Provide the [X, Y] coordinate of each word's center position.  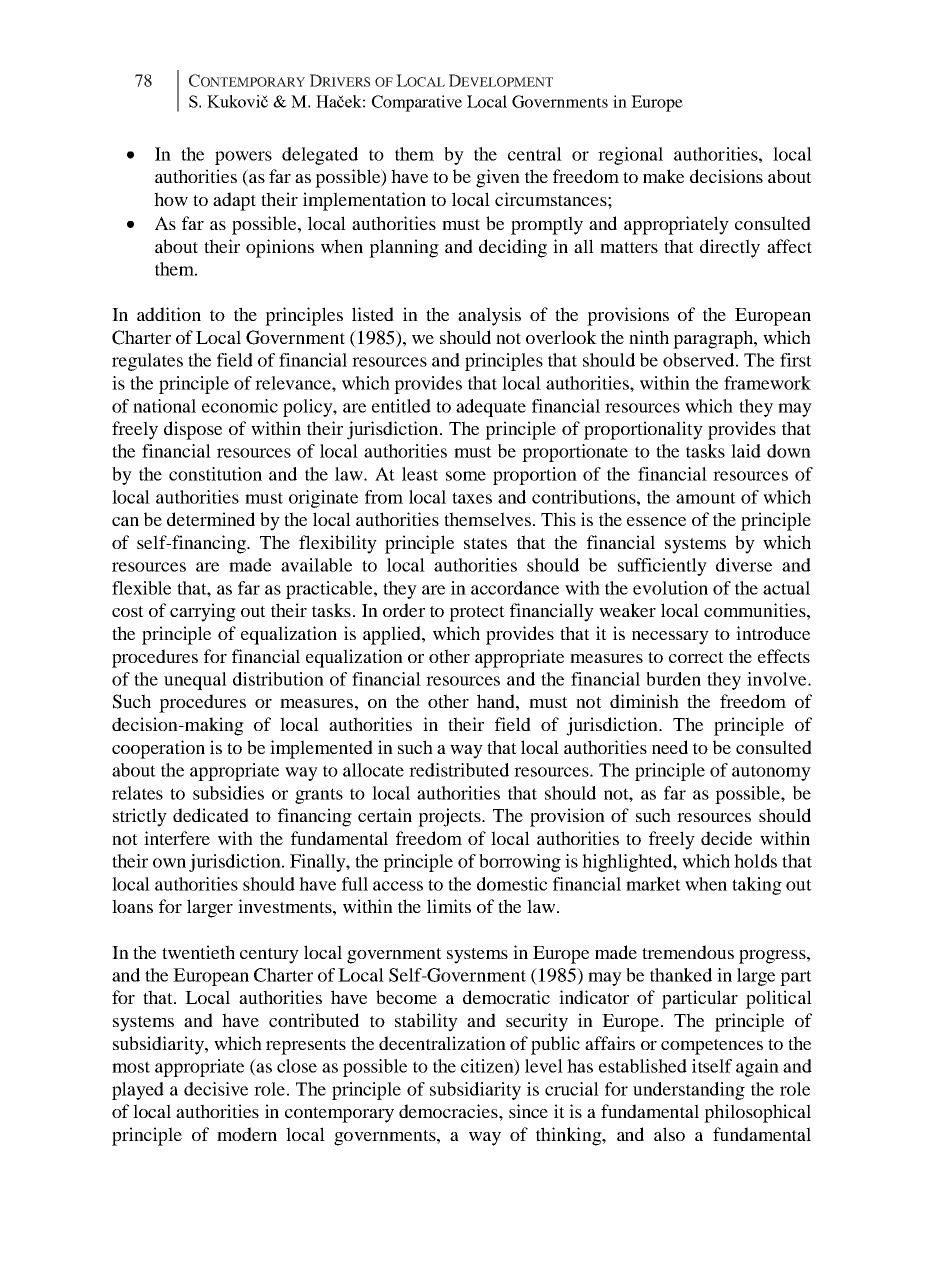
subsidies [228, 793]
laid [746, 451]
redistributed [459, 770]
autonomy [771, 773]
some [466, 476]
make [663, 176]
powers [243, 158]
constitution [215, 474]
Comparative [417, 103]
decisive [216, 1089]
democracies [449, 1111]
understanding [689, 1091]
